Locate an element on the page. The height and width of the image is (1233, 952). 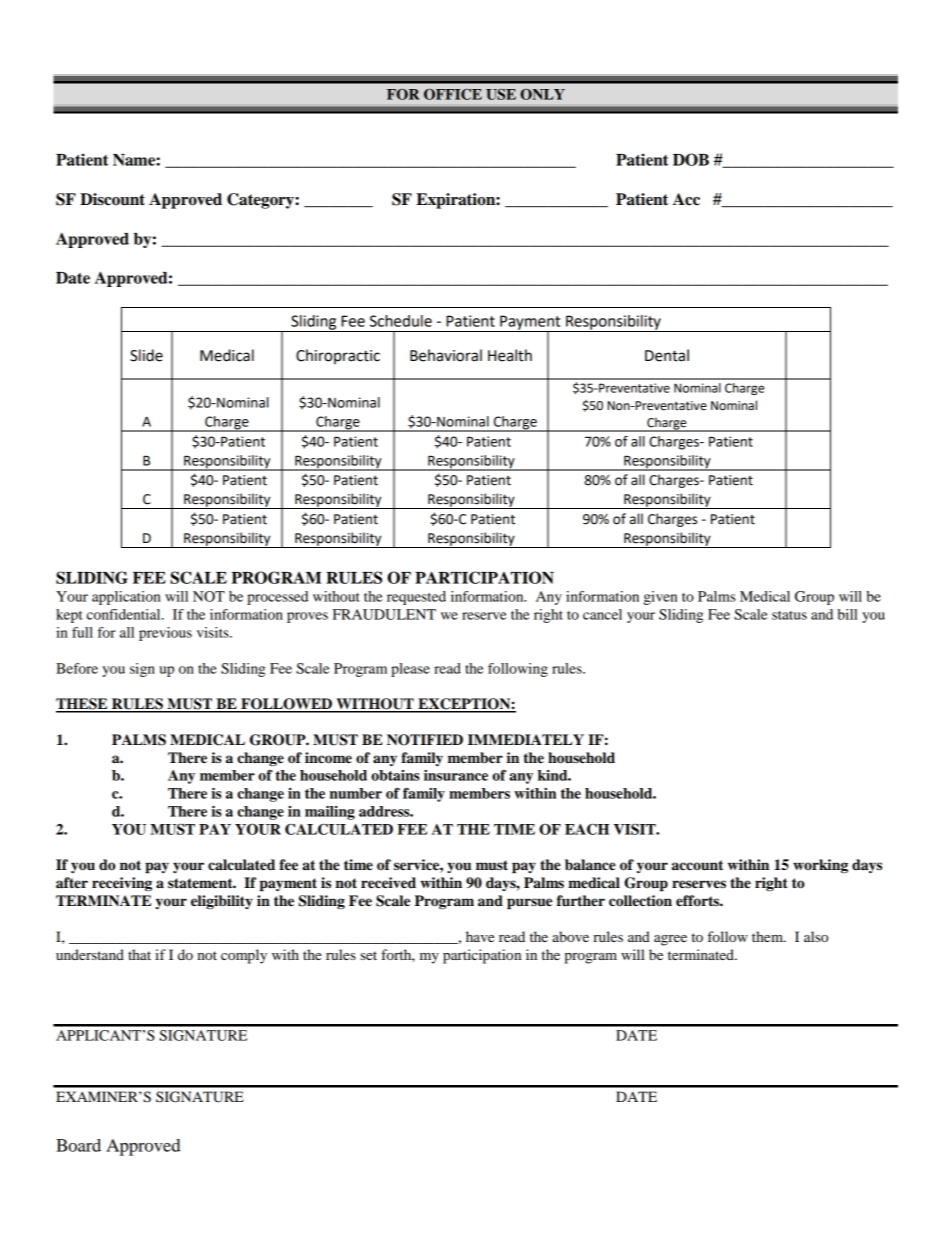
DOB is located at coordinates (691, 159).
